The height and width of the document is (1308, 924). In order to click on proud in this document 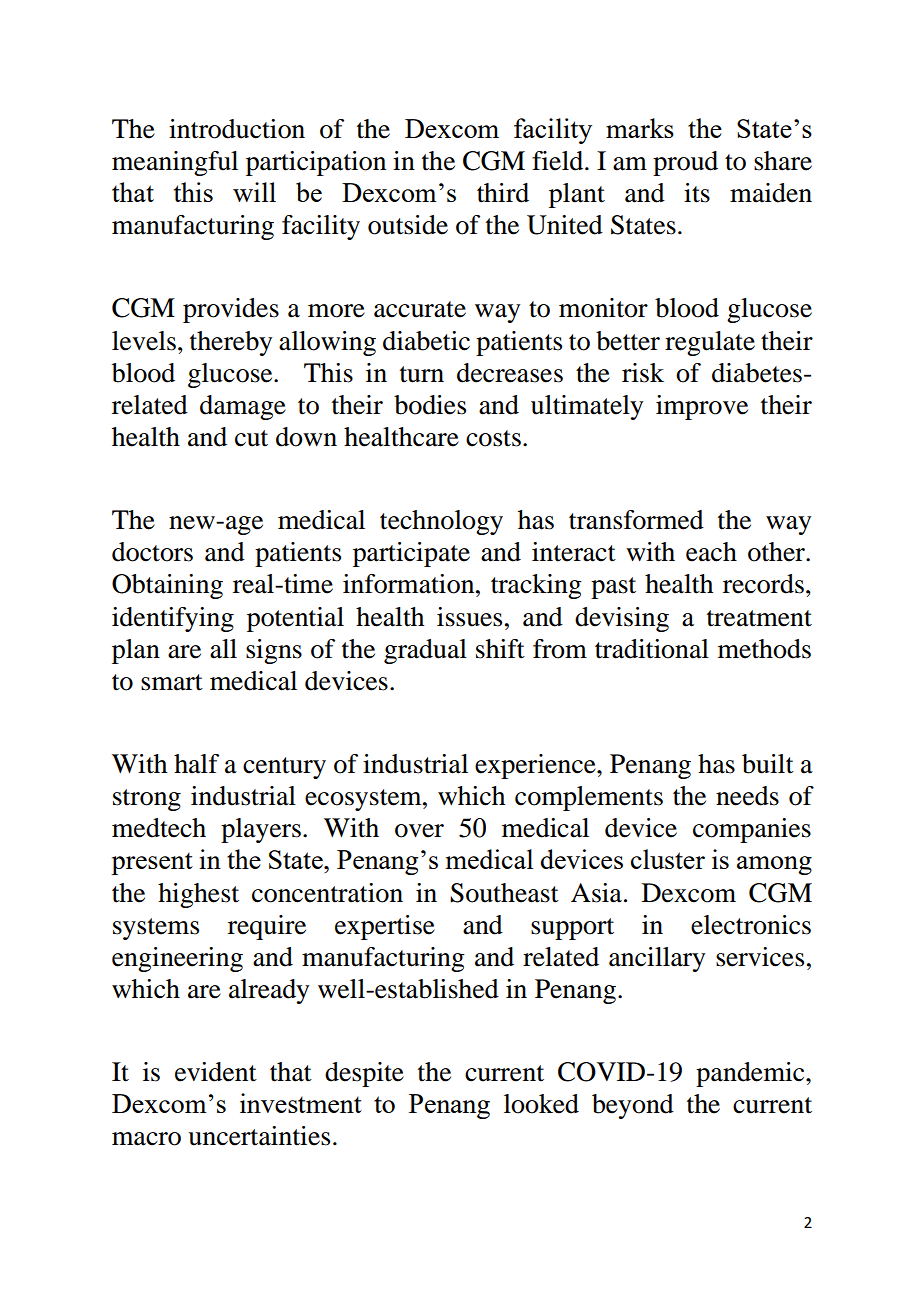, I will do `click(685, 163)`.
